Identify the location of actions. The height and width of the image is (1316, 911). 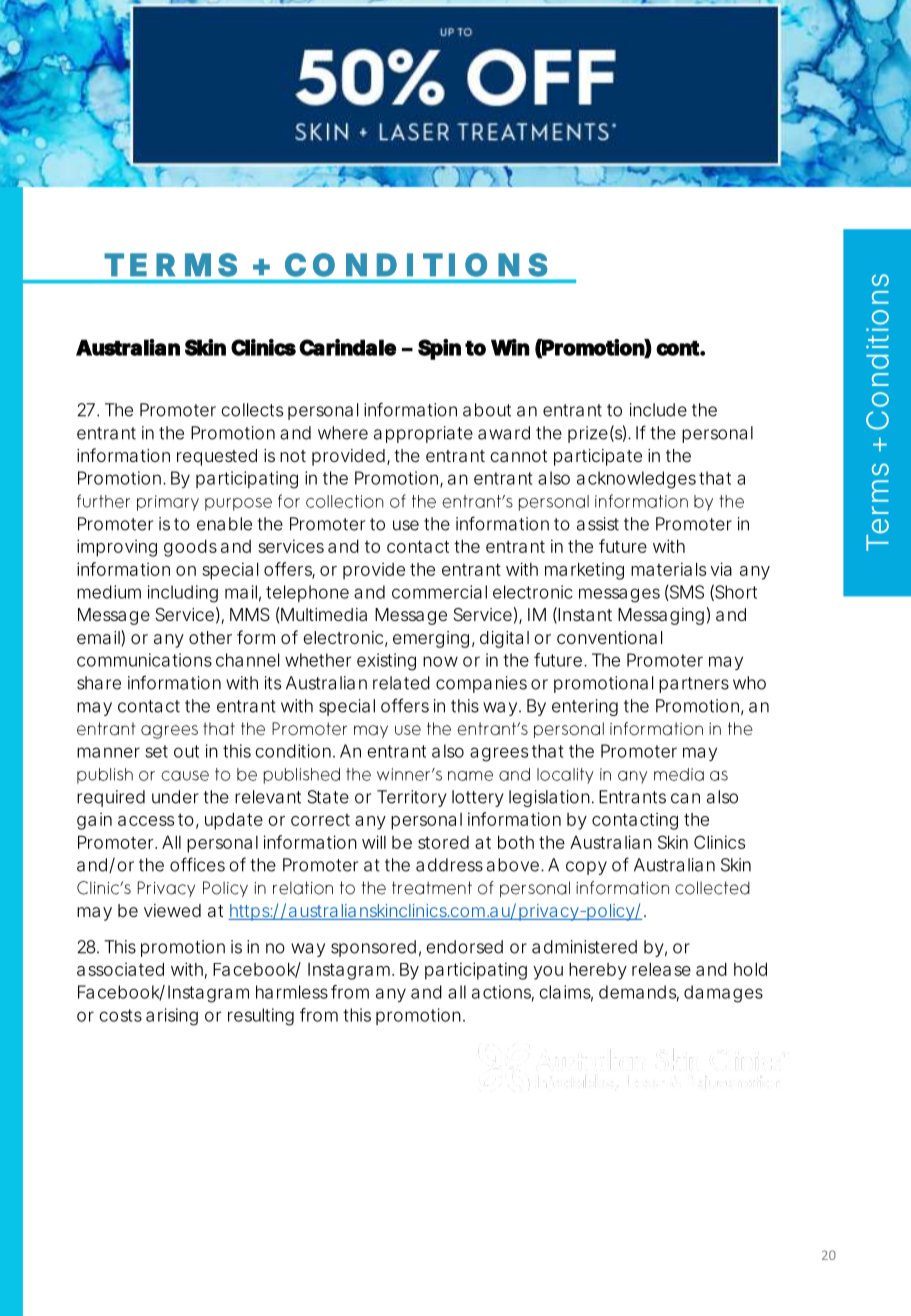
(503, 993).
